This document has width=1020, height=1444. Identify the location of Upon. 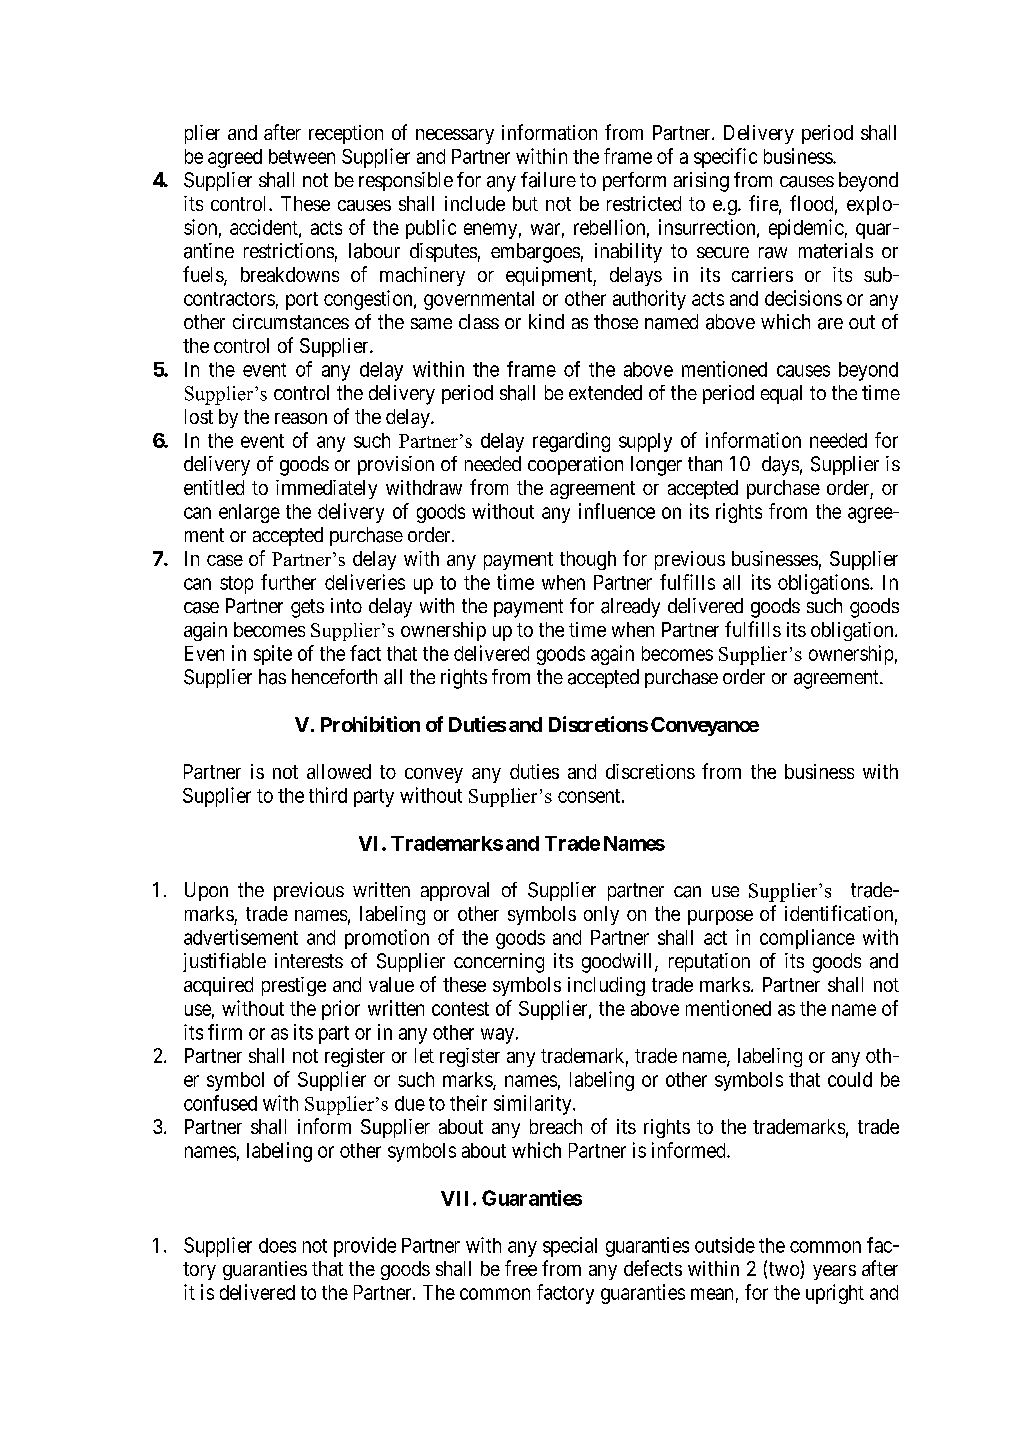
(206, 891).
